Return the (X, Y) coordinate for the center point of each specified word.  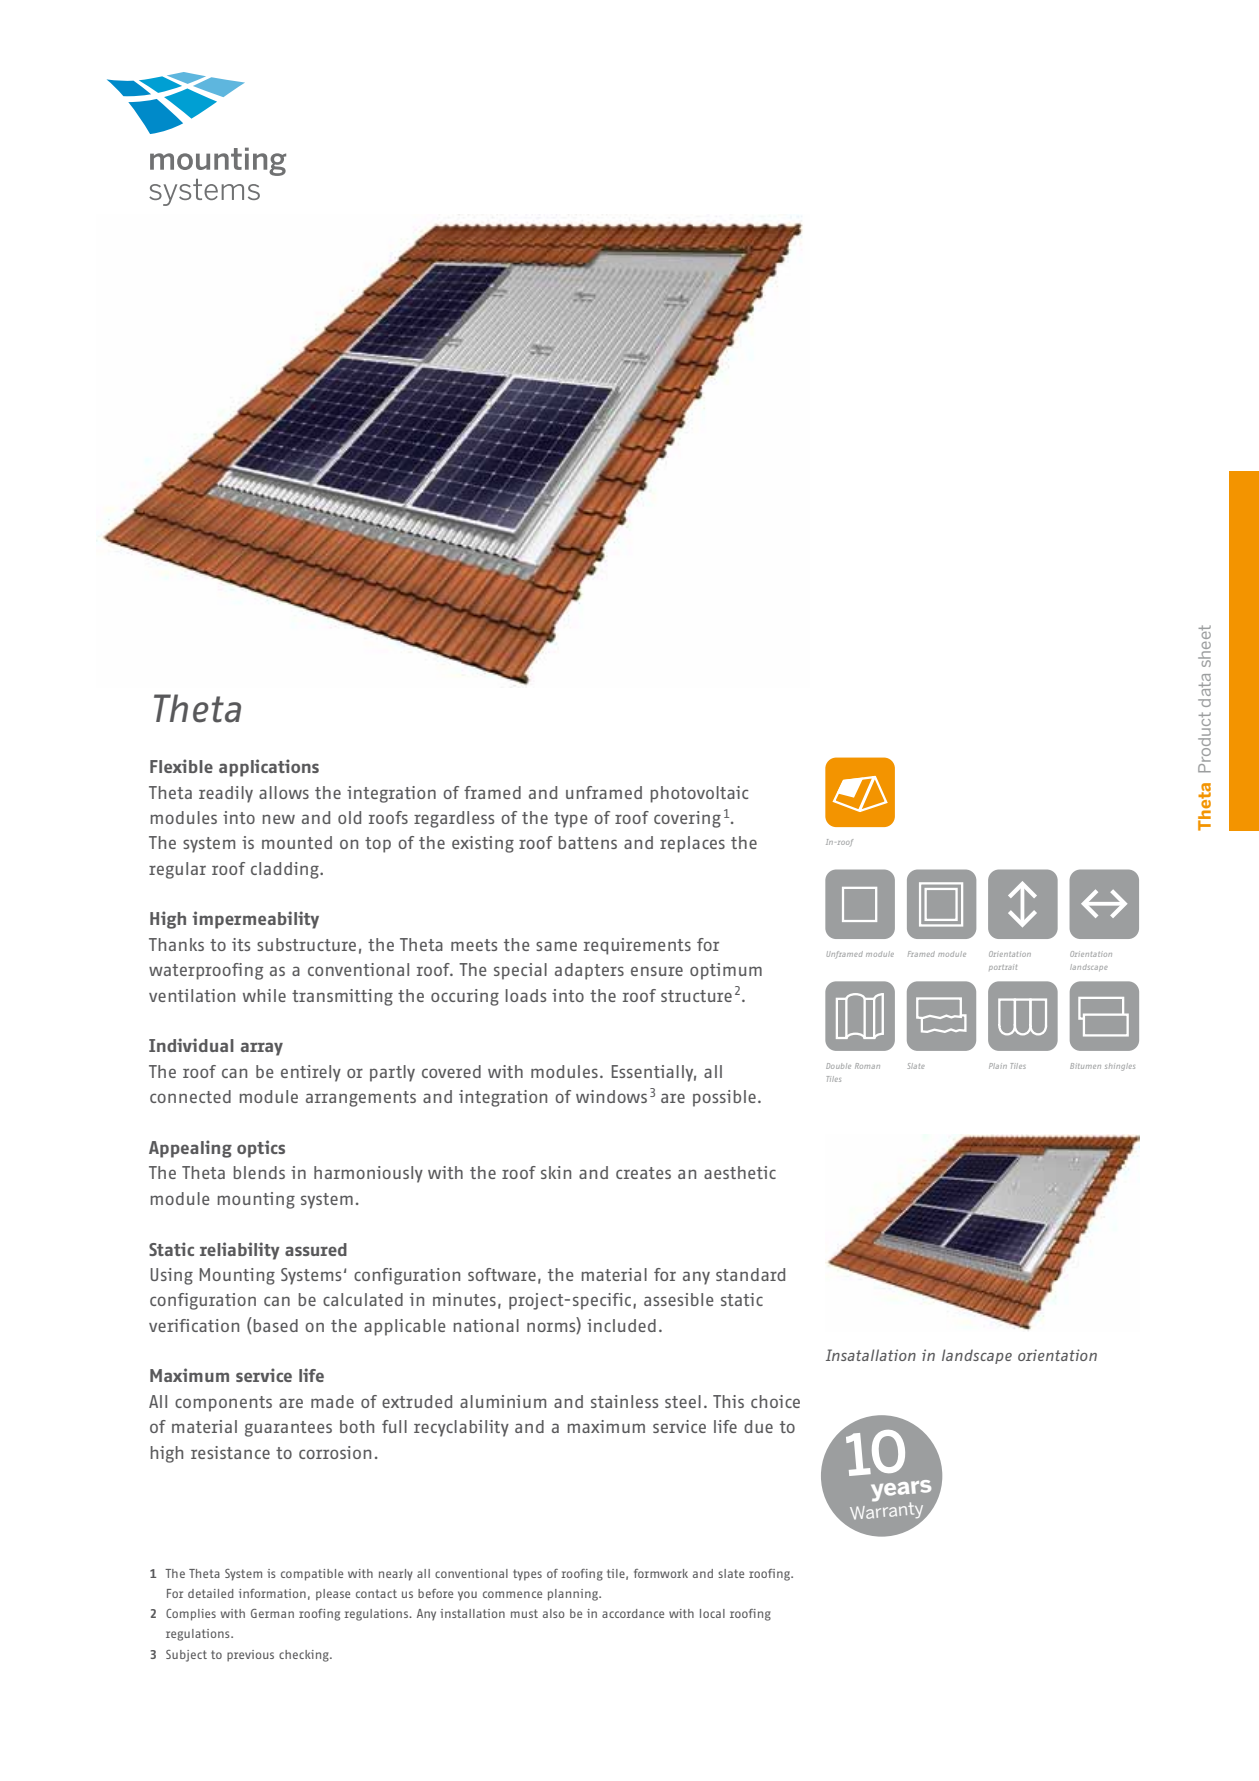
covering (687, 819)
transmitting (342, 997)
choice (775, 1401)
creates (643, 1173)
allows (284, 792)
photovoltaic (699, 794)
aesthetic (740, 1172)
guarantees (288, 1429)
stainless (624, 1401)
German (272, 1613)
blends (259, 1172)
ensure (657, 971)
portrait (1003, 968)
